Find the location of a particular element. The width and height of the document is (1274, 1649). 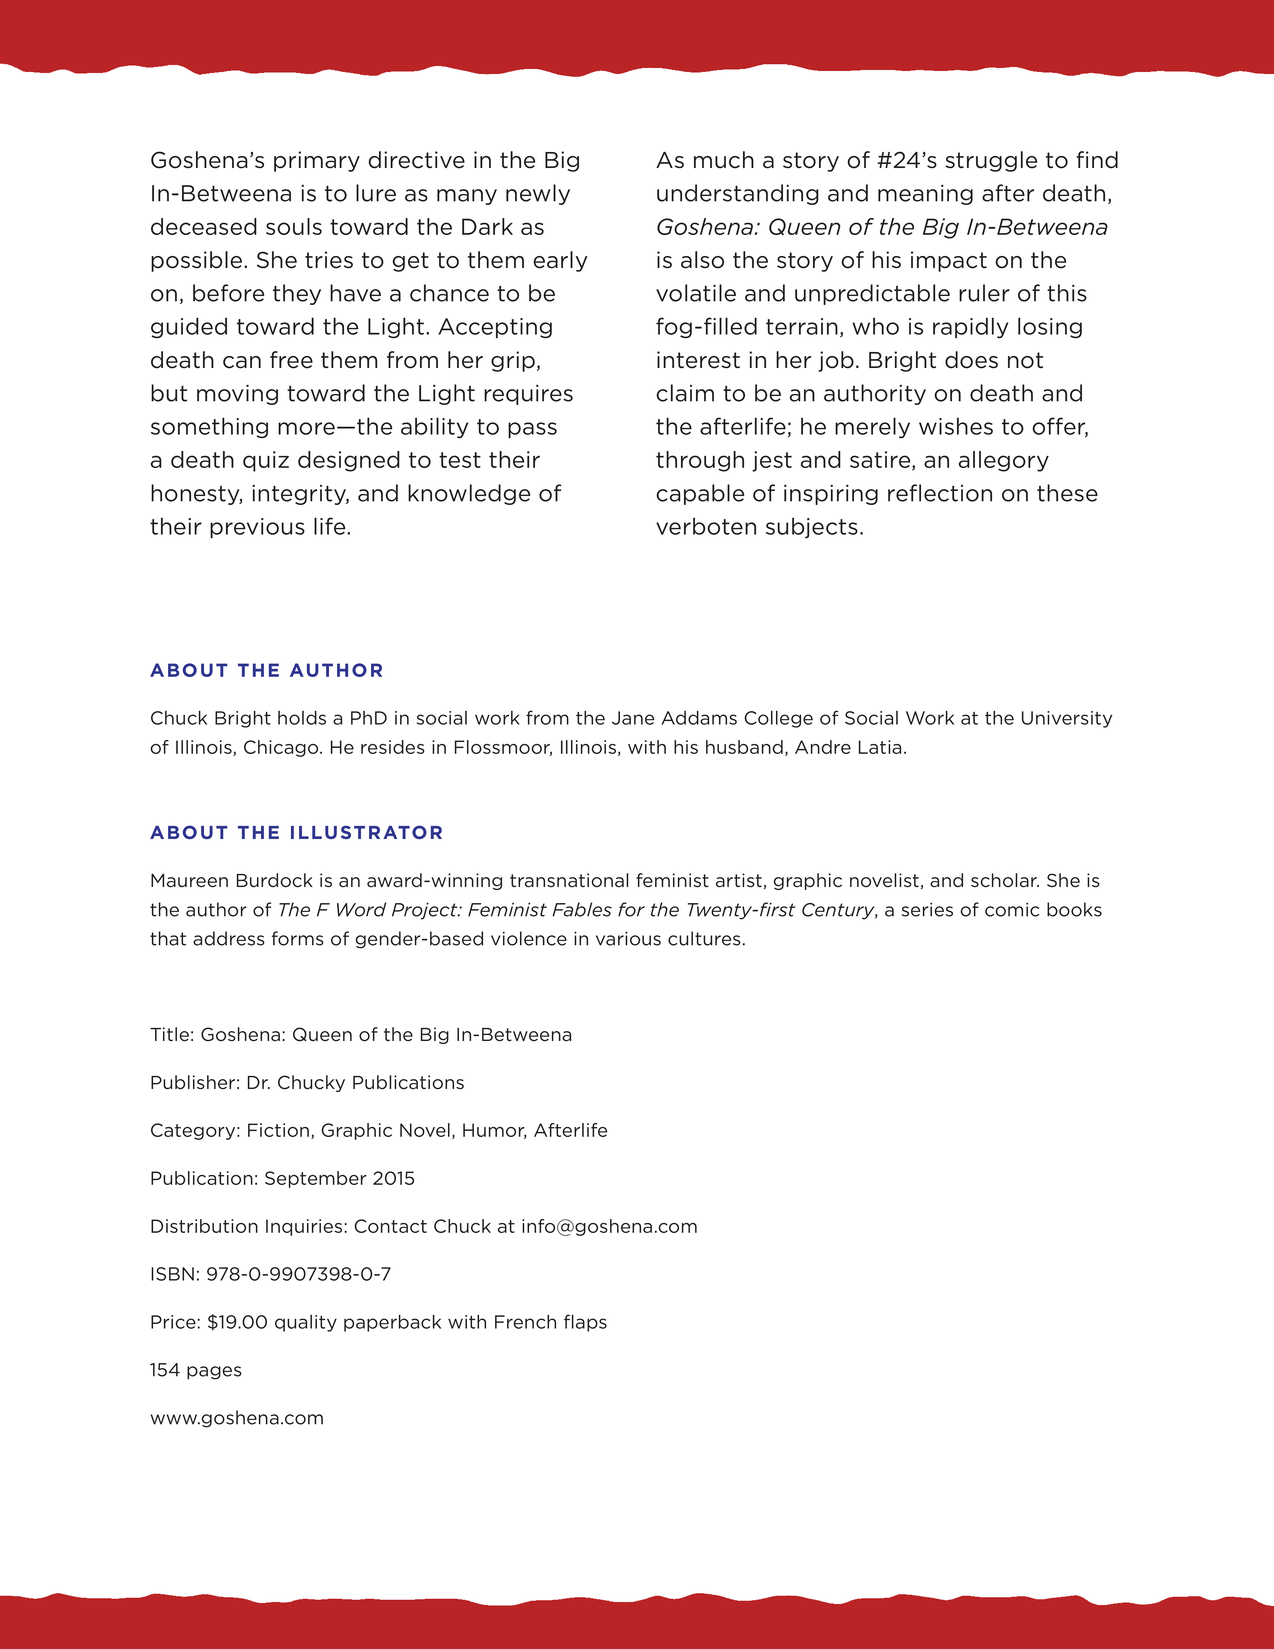

flaps is located at coordinates (585, 1323).
